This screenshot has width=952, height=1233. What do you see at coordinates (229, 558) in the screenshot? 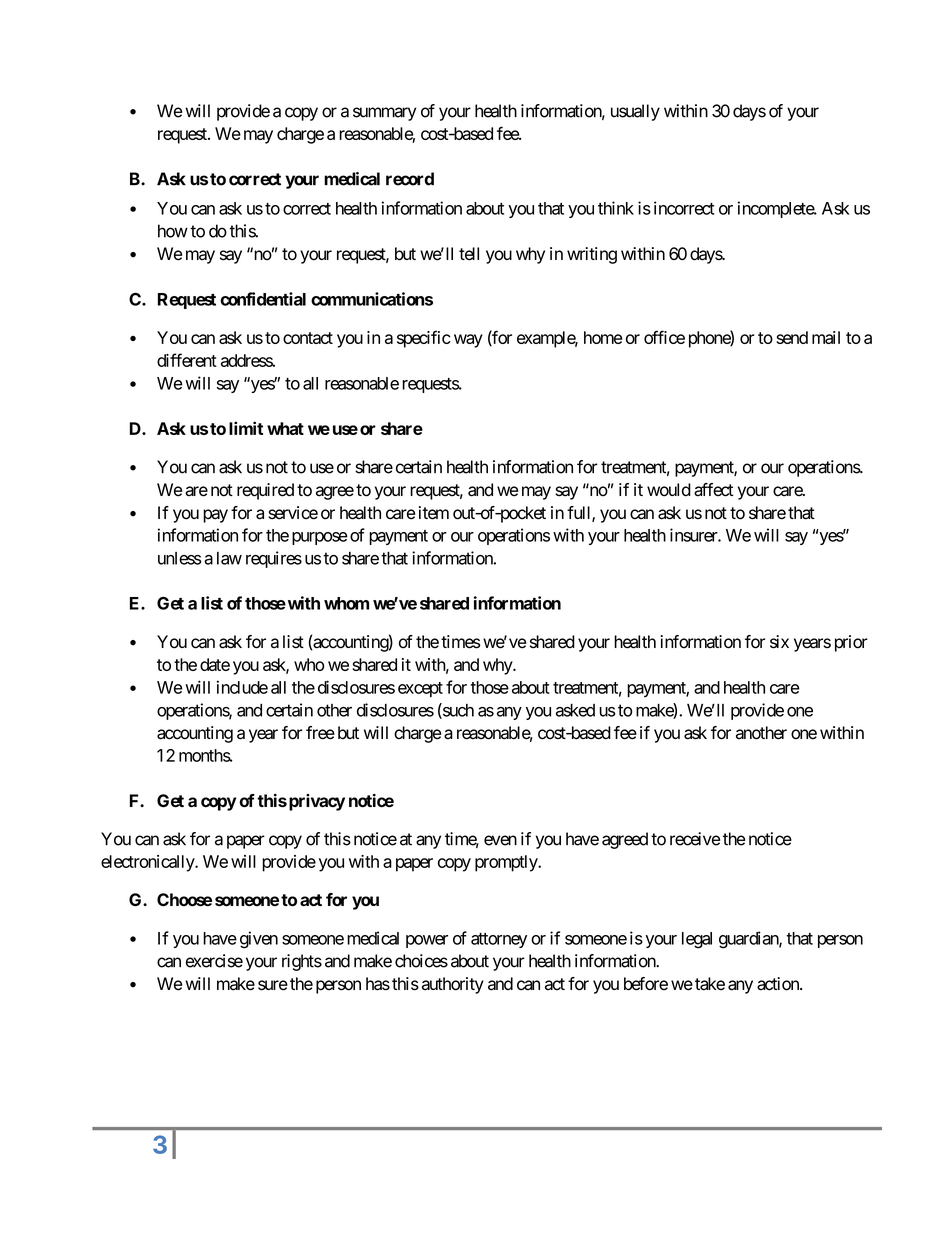
I see `law` at bounding box center [229, 558].
